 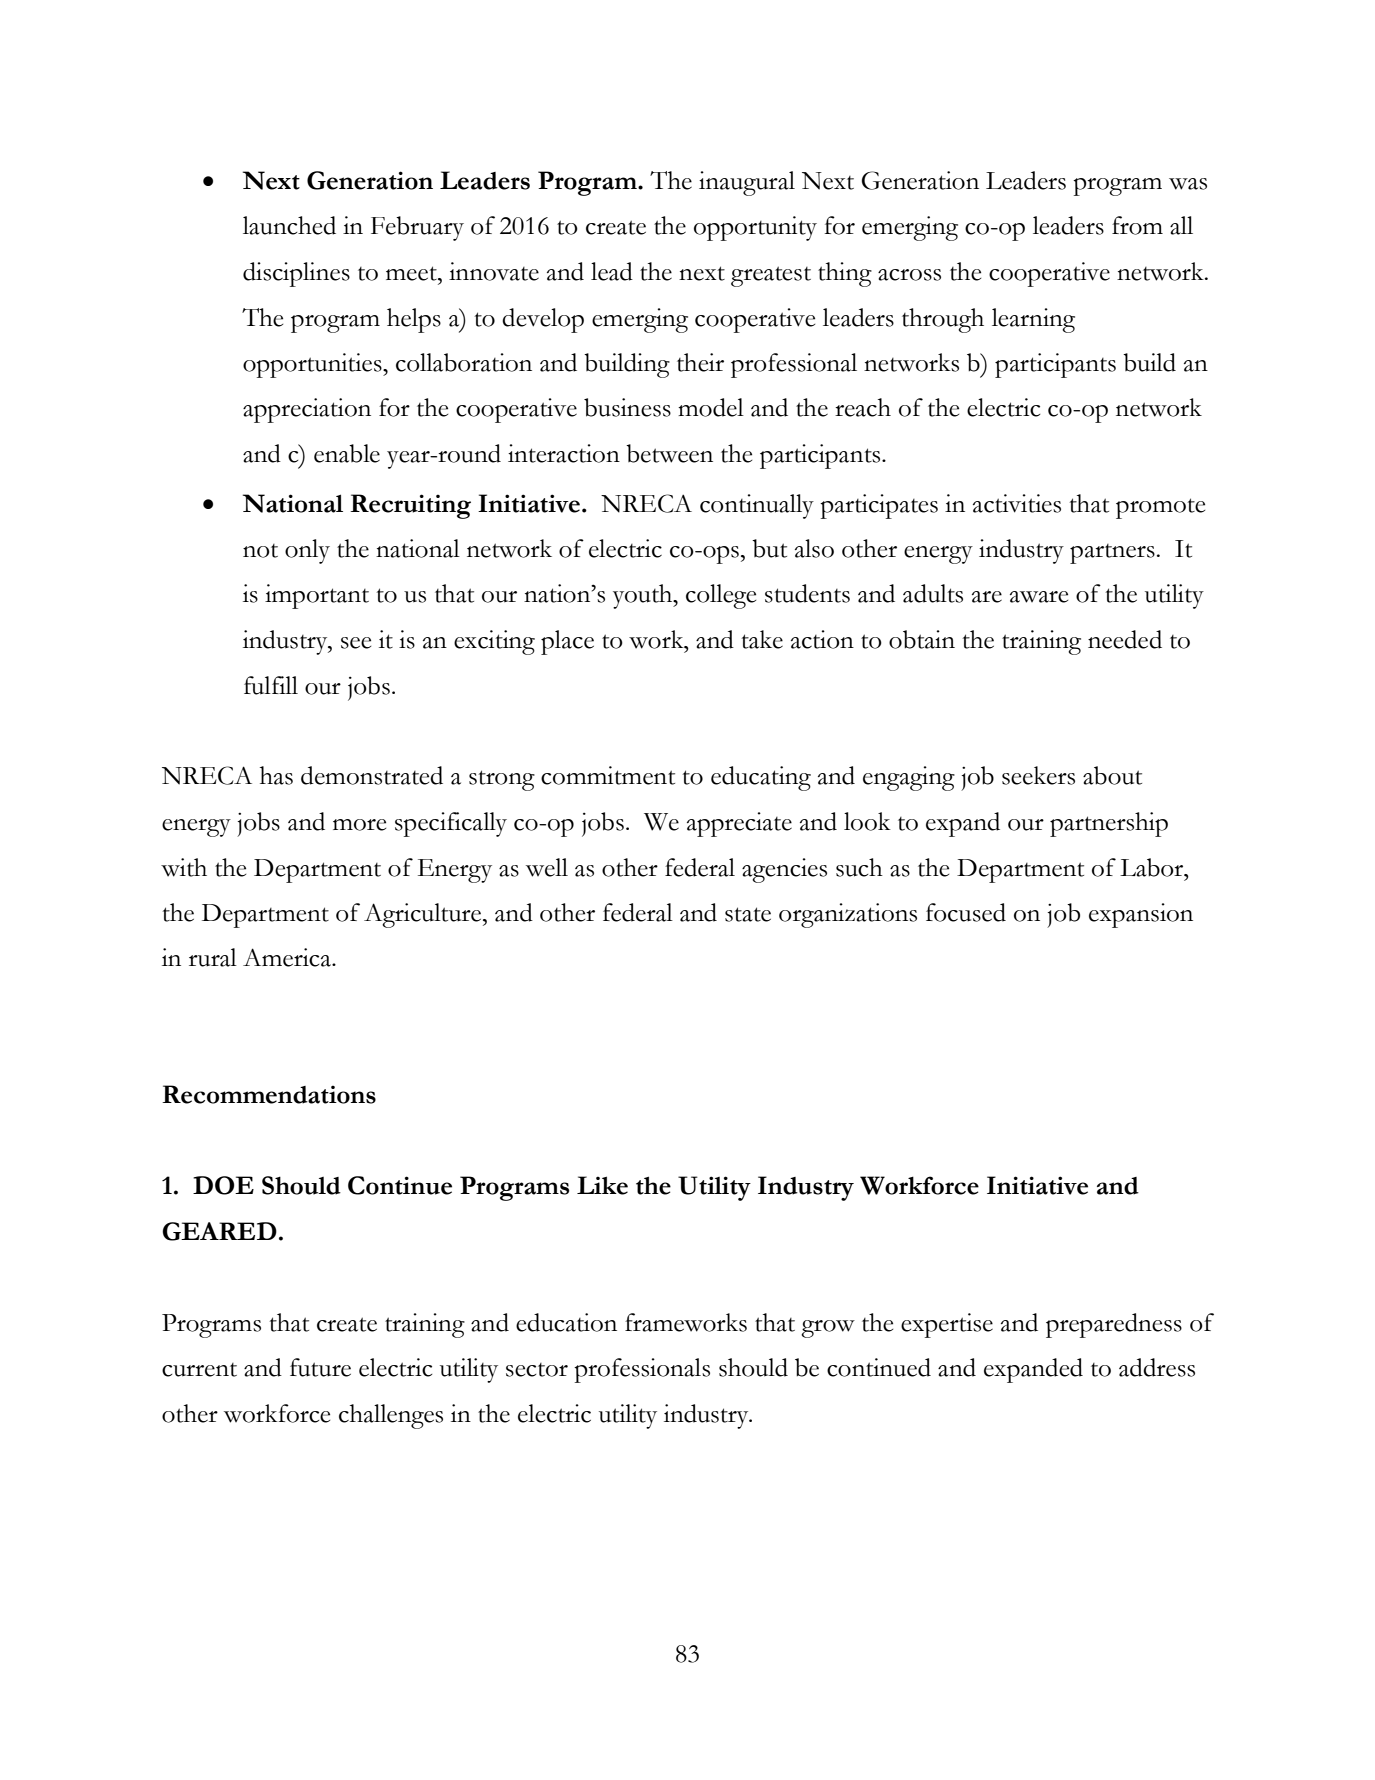 I want to click on America, so click(x=288, y=957).
